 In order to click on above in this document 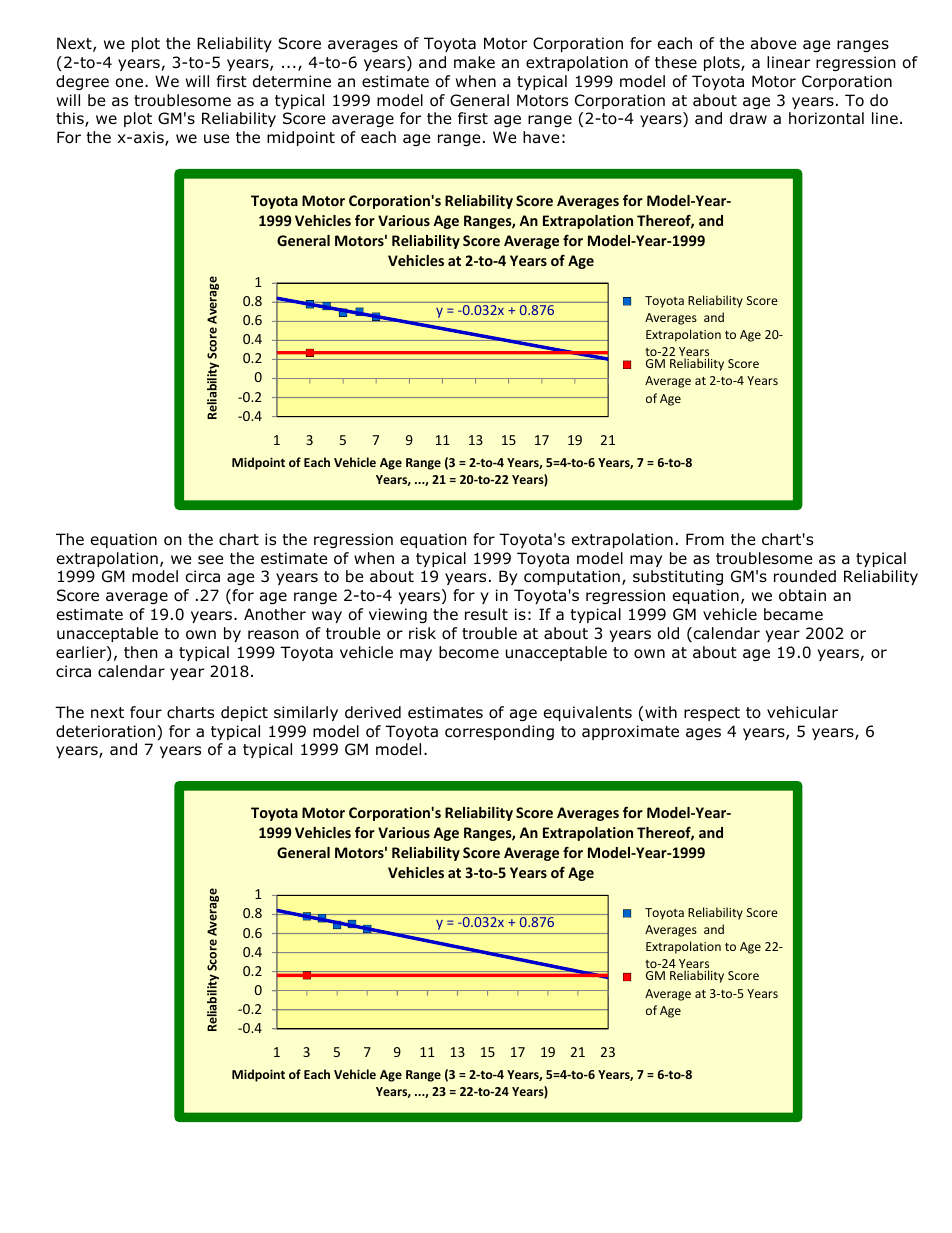, I will do `click(773, 43)`.
